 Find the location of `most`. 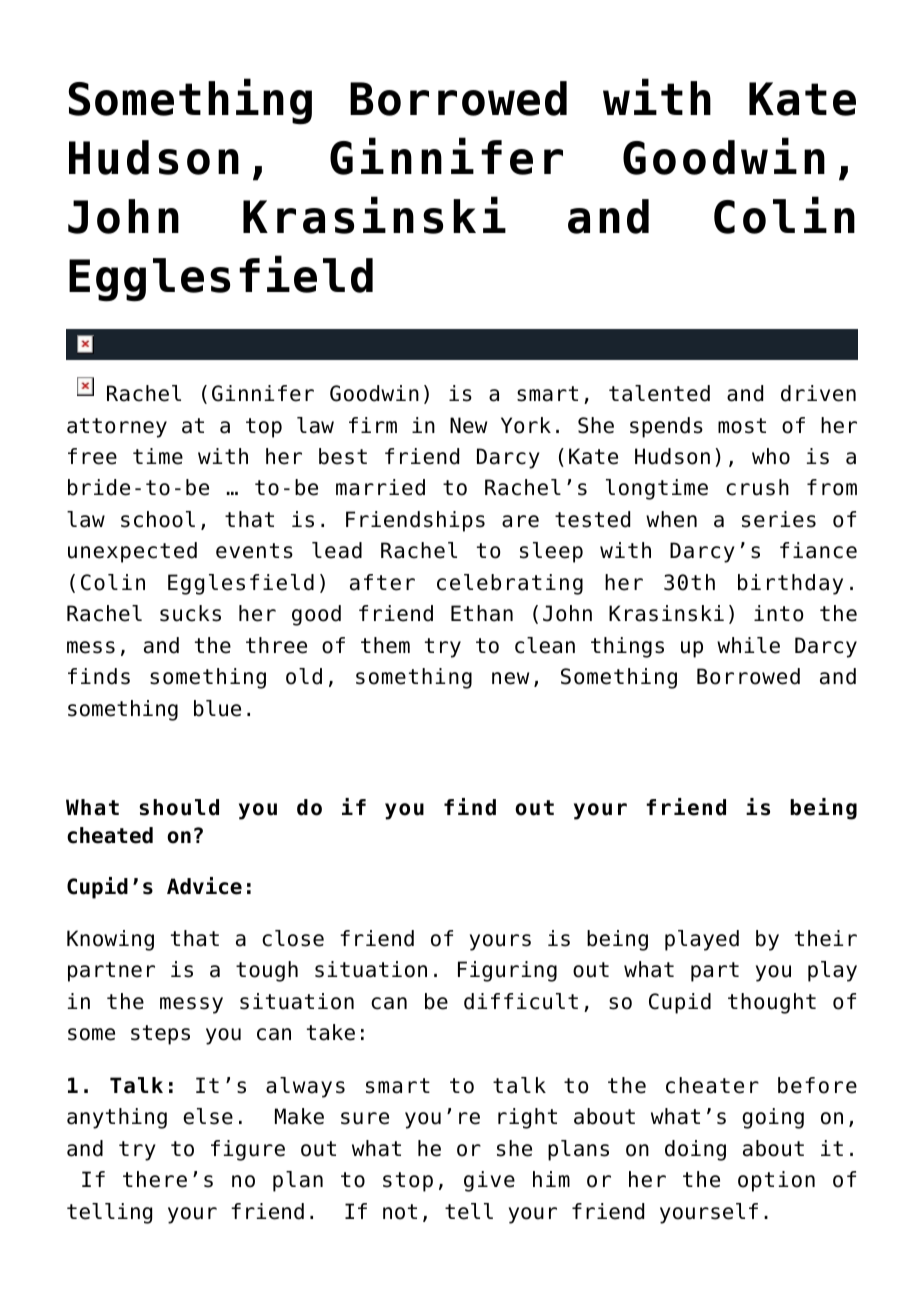

most is located at coordinates (742, 426).
